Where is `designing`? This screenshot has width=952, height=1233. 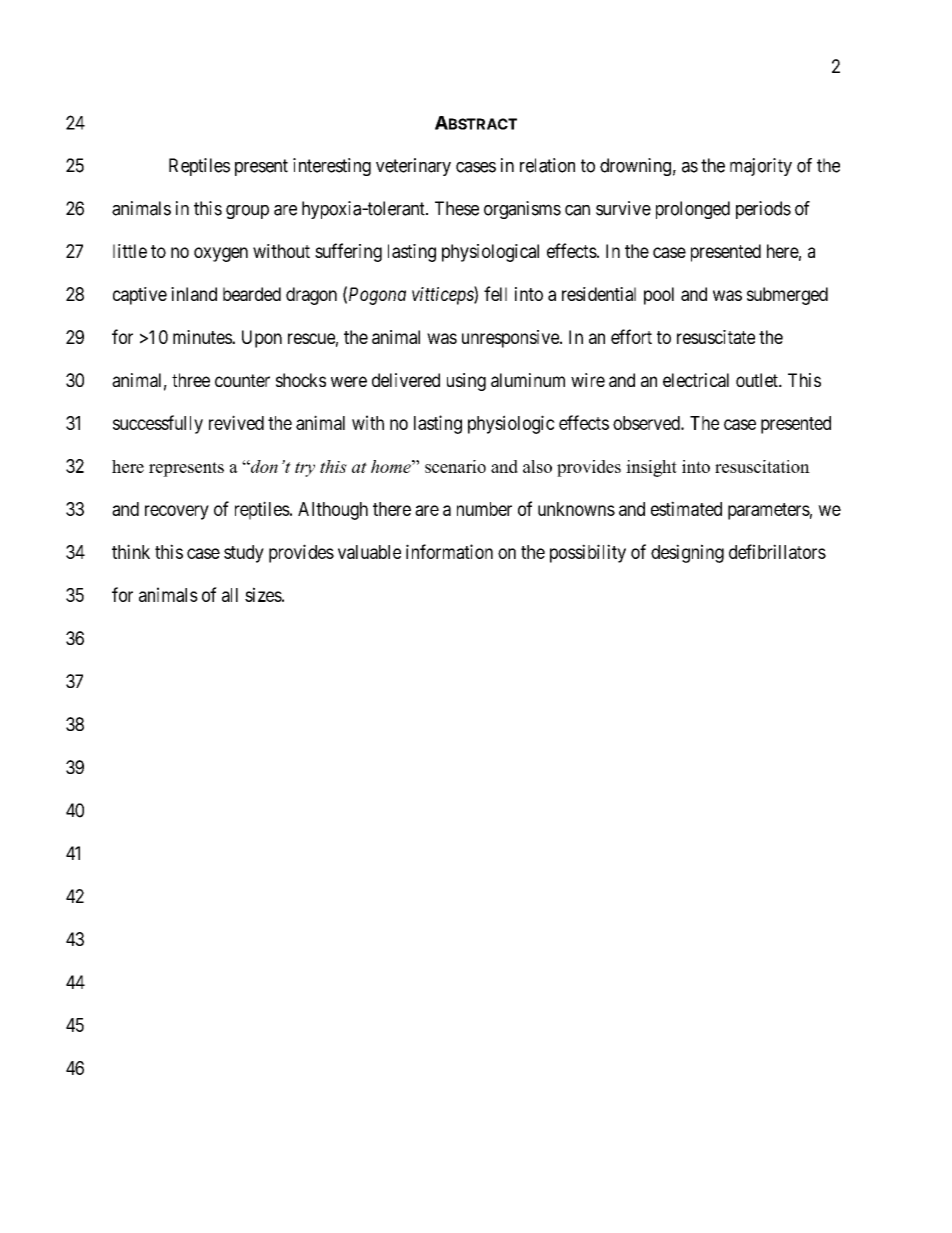
designing is located at coordinates (687, 553).
